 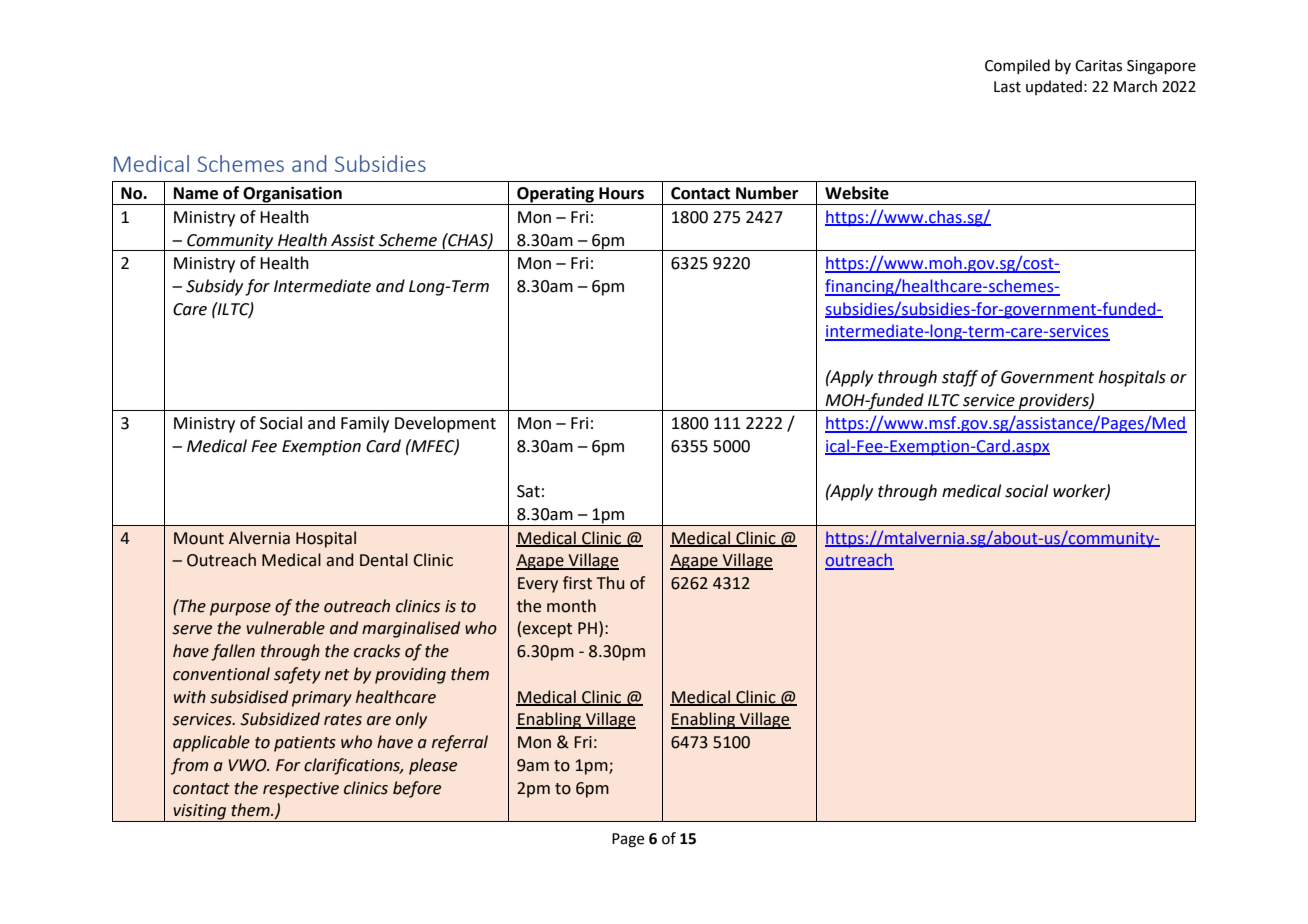 I want to click on Website, so click(x=857, y=193).
